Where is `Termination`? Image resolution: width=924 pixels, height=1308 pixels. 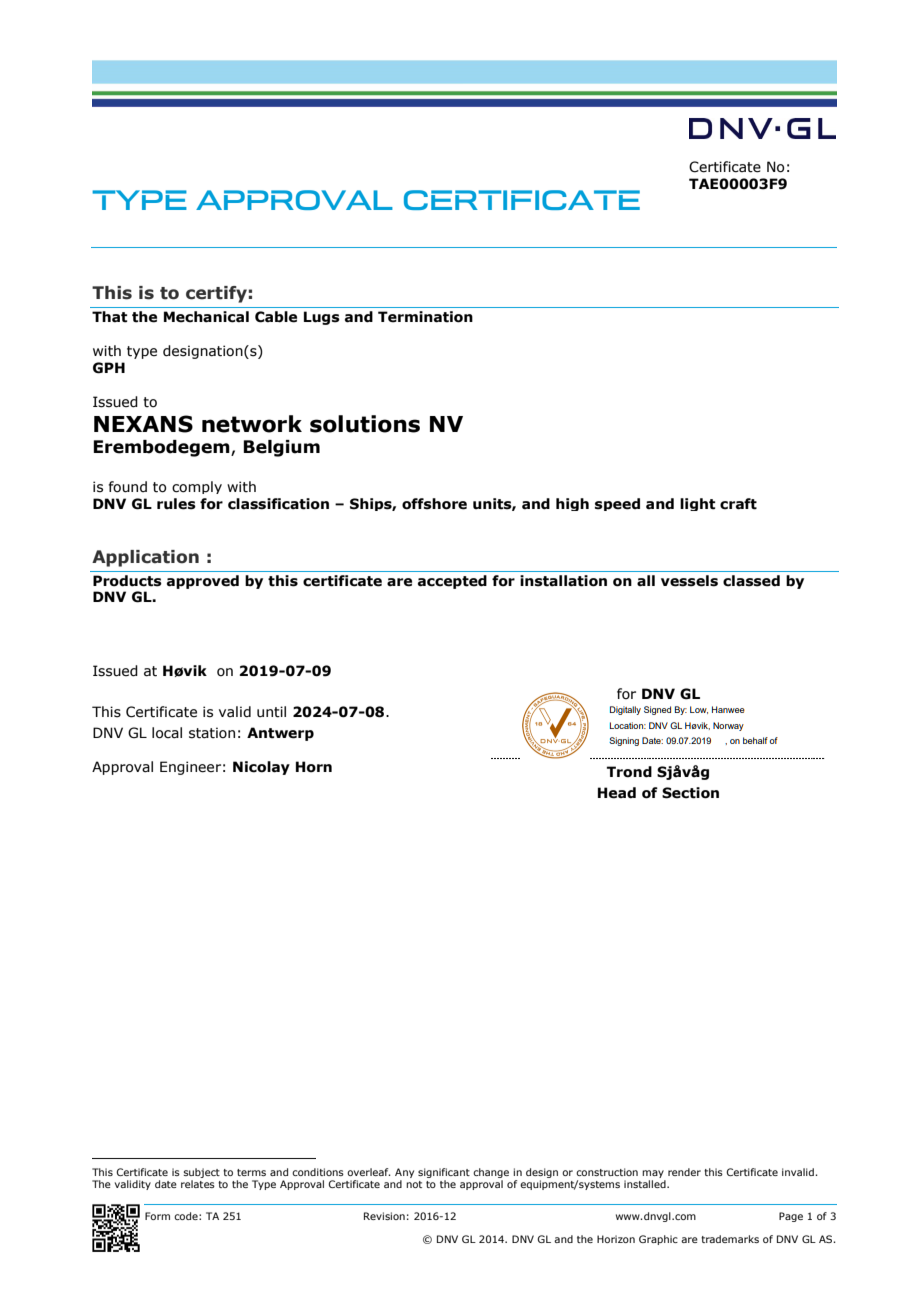
Termination is located at coordinates (425, 317).
